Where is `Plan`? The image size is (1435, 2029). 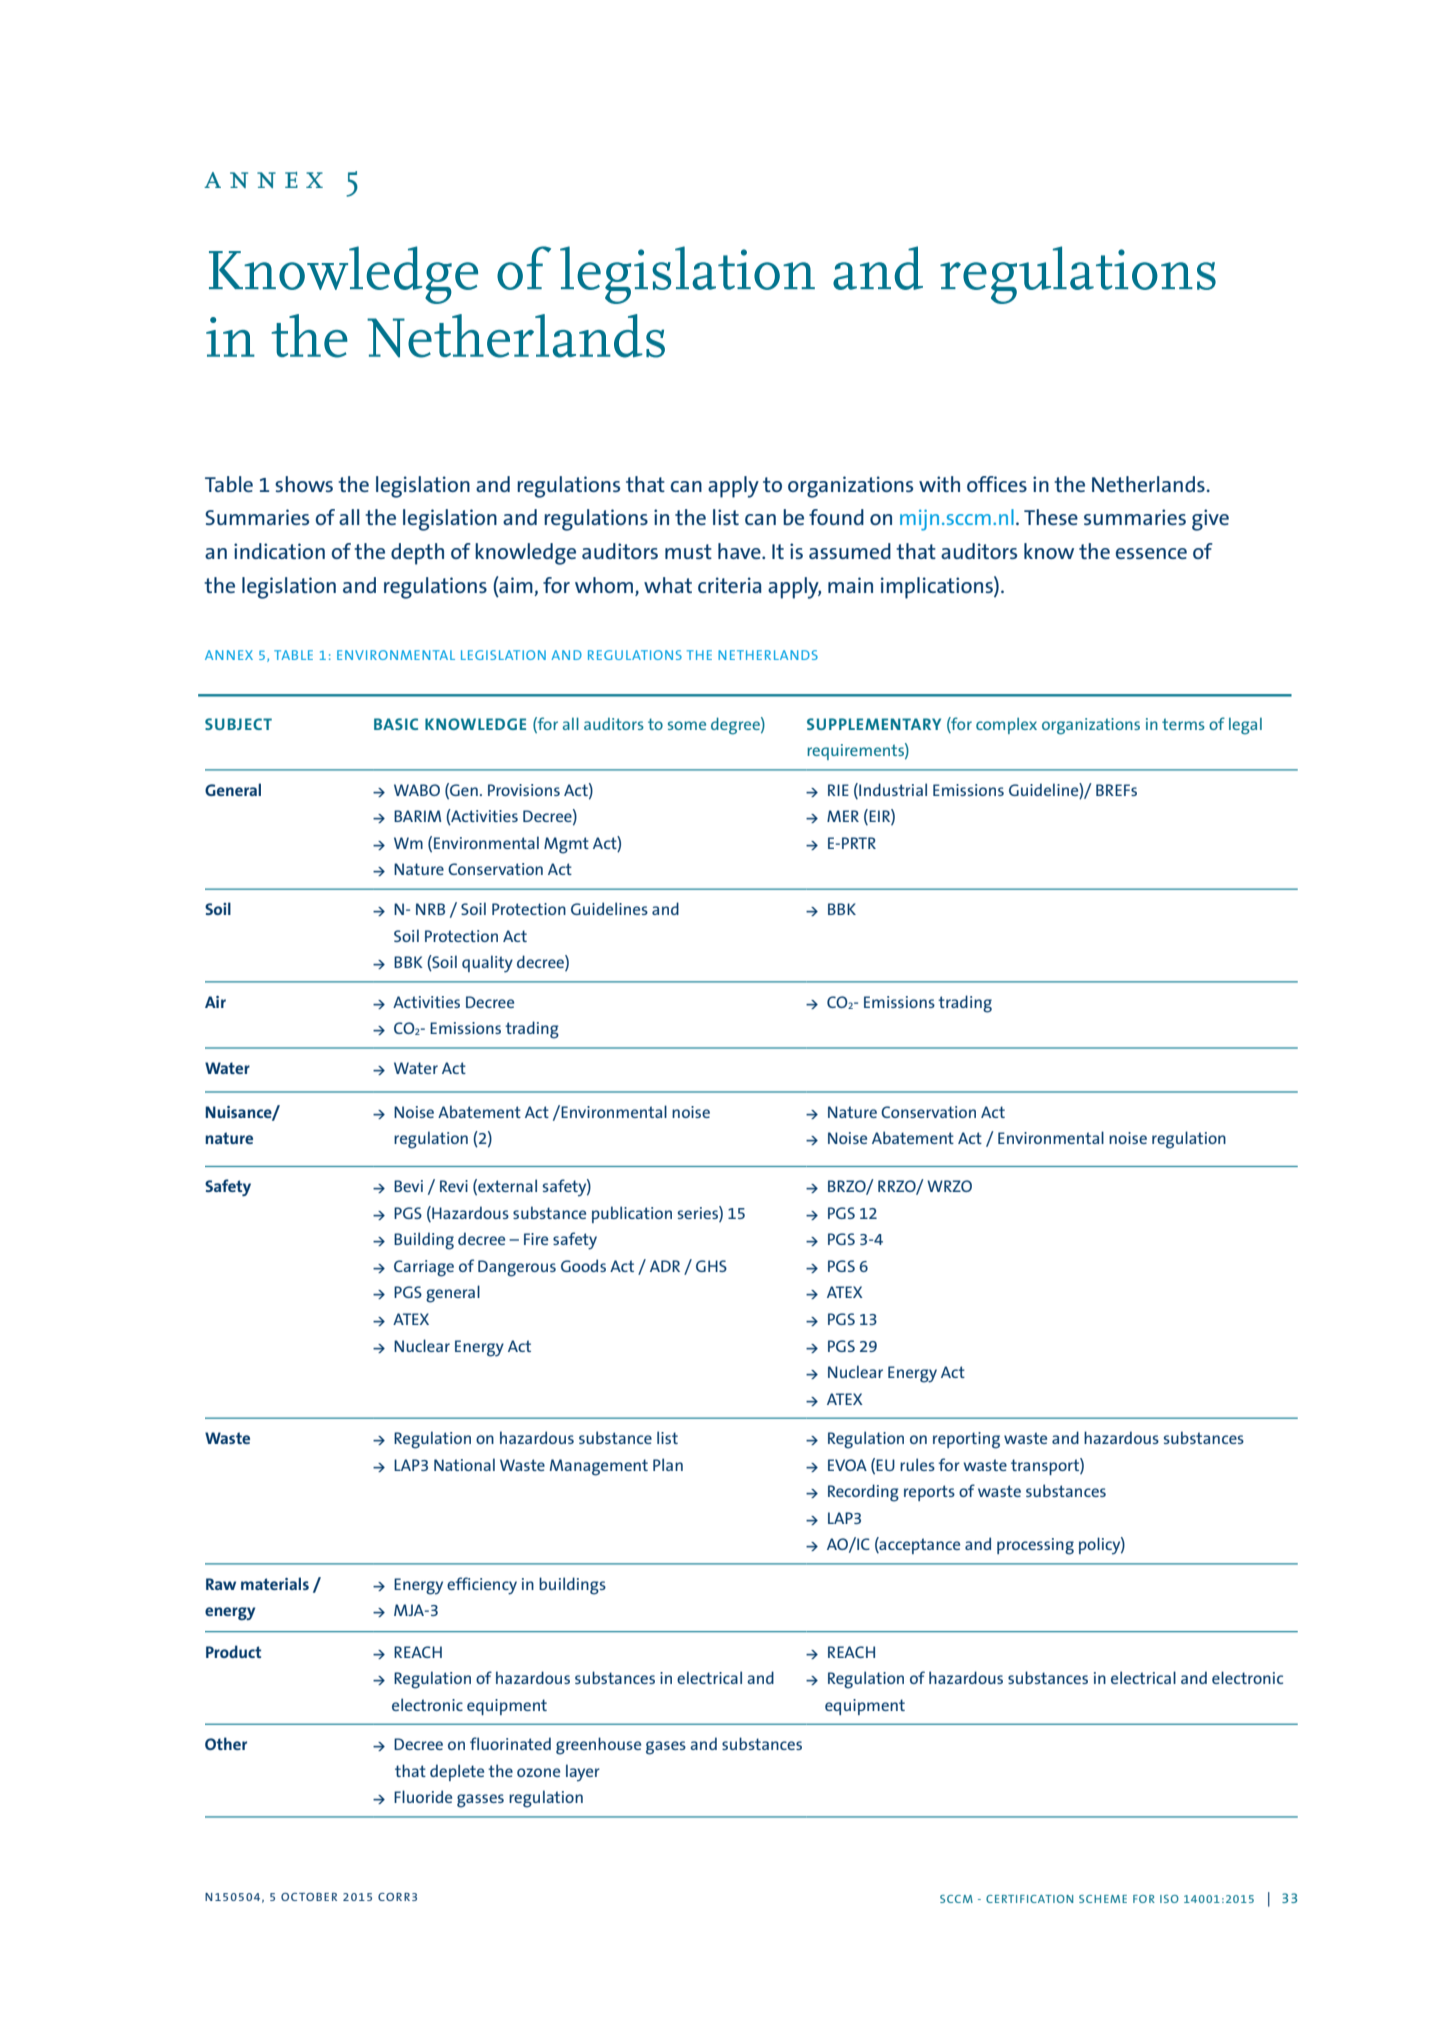 Plan is located at coordinates (668, 1464).
